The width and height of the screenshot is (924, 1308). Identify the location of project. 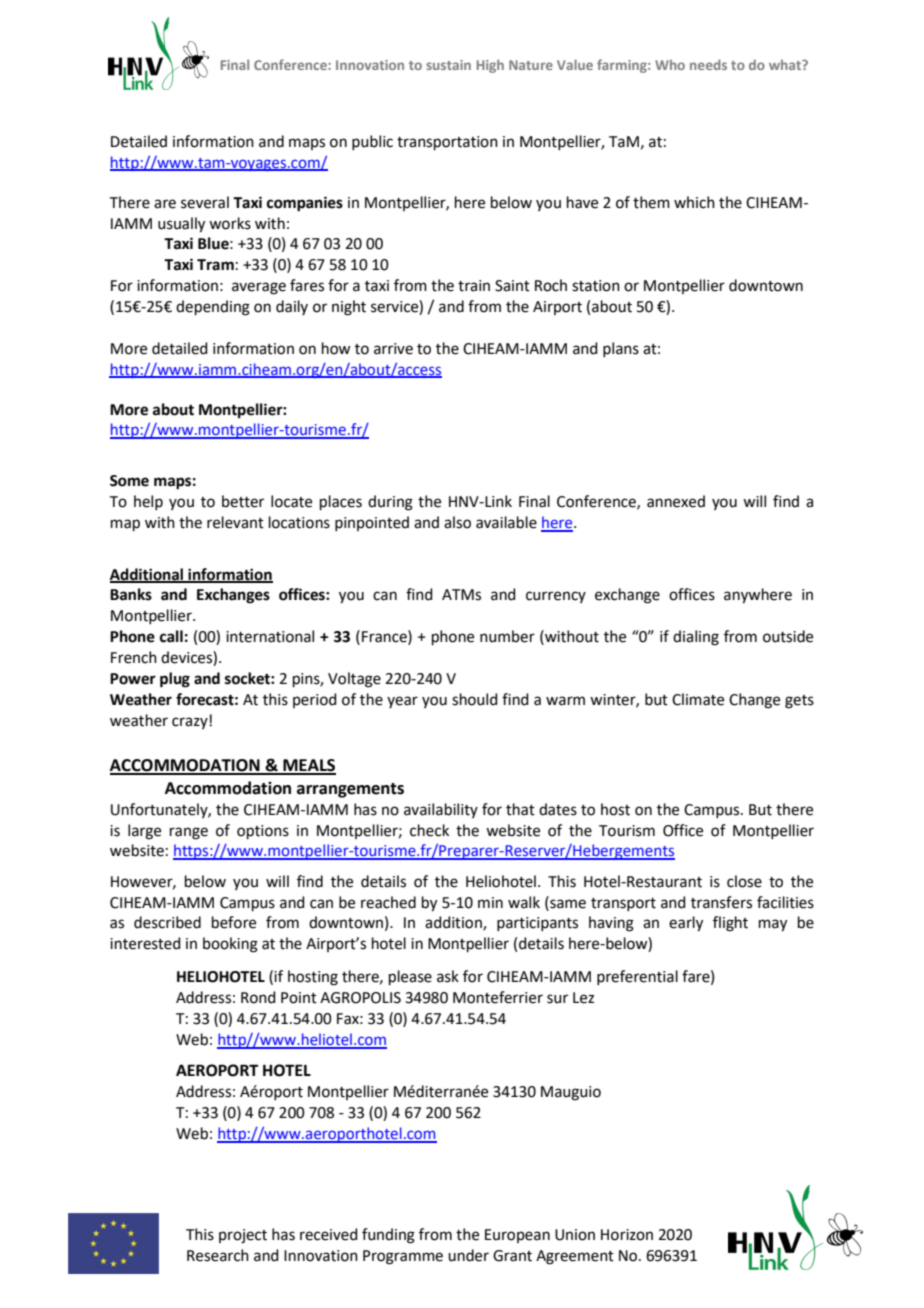
(243, 1236).
